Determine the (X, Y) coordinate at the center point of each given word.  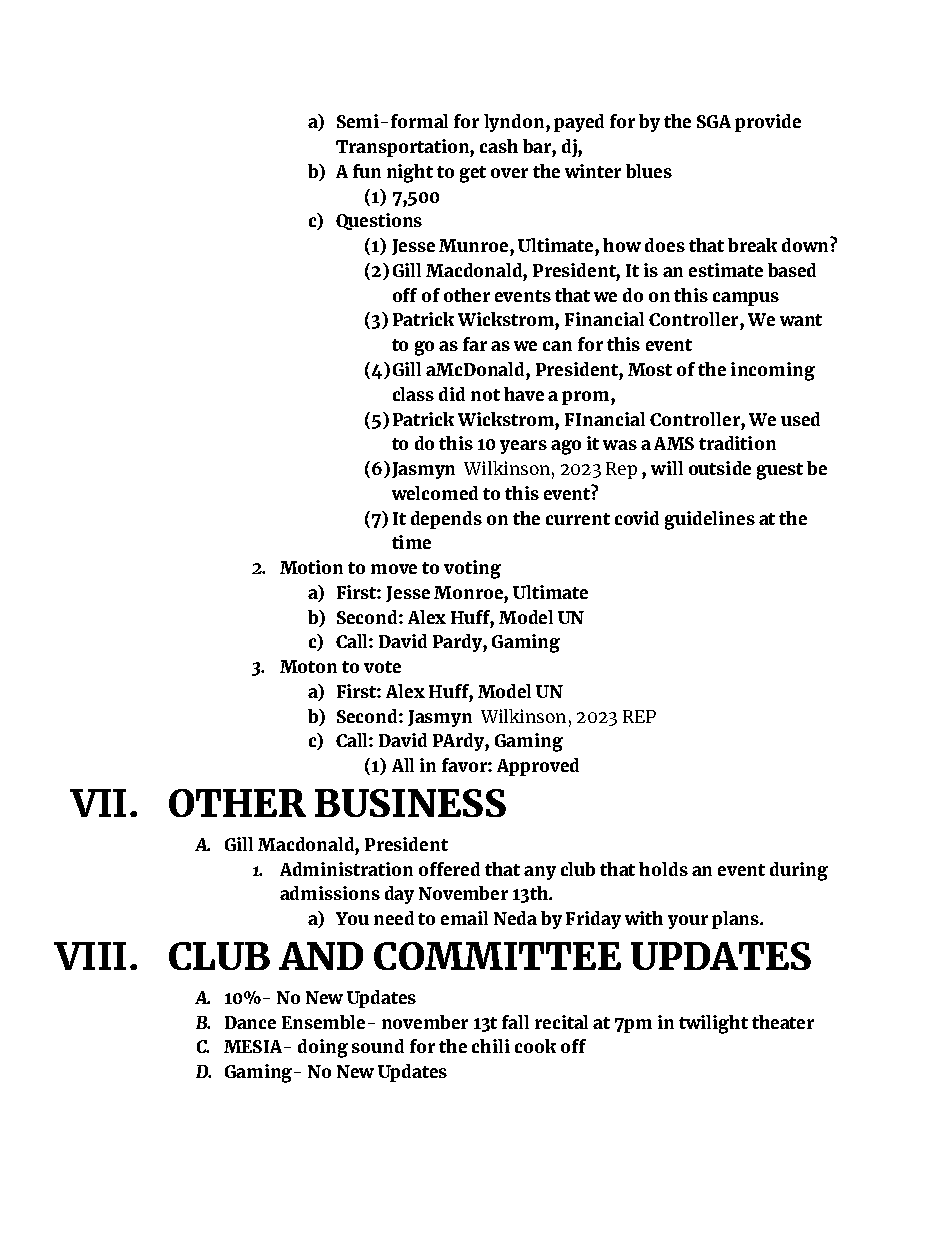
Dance (250, 1022)
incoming (773, 371)
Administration (346, 869)
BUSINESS (410, 803)
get (473, 174)
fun (367, 171)
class (413, 394)
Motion (311, 567)
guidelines (710, 520)
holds (663, 869)
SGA (714, 121)
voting (472, 569)
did (452, 394)
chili (491, 1046)
